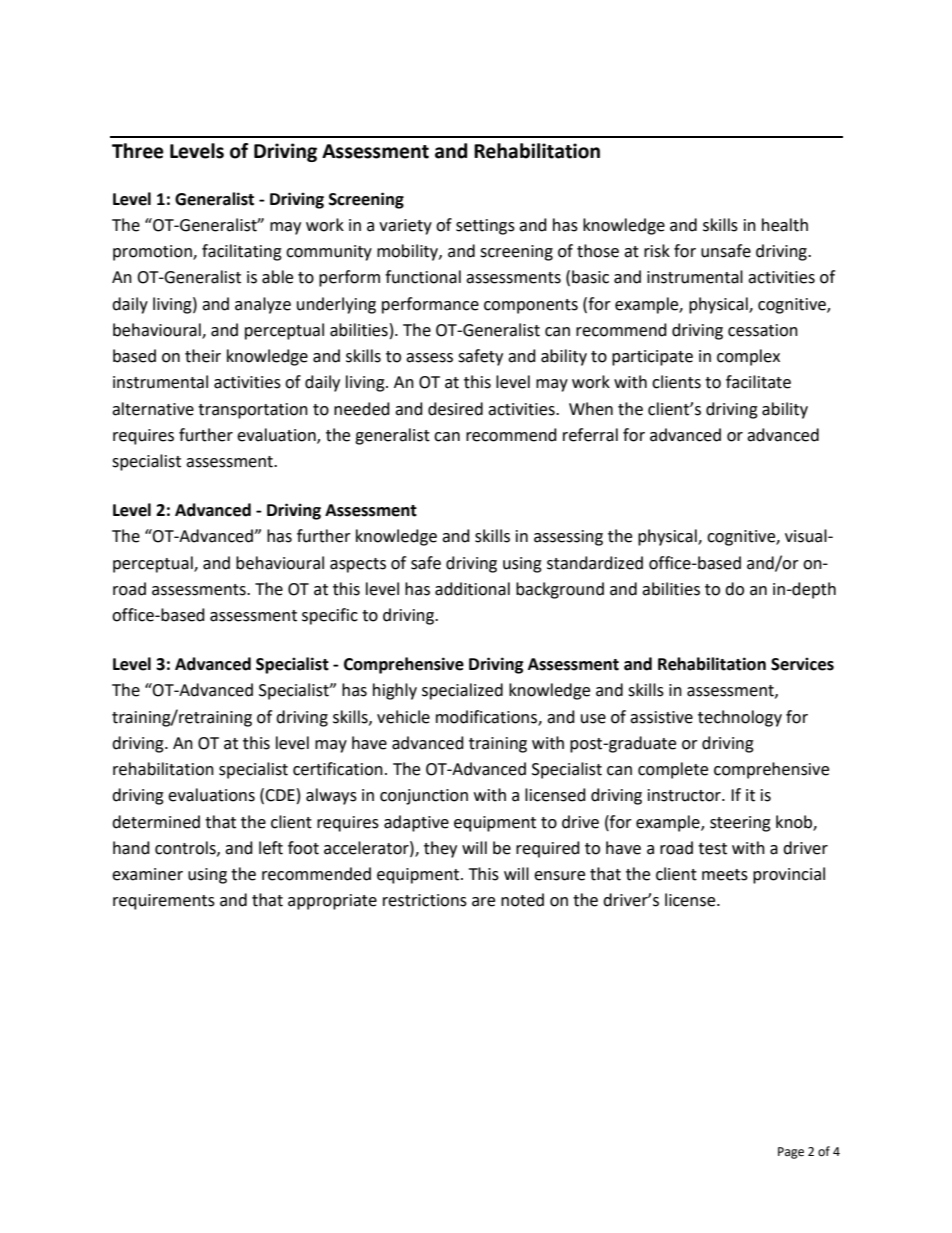 The image size is (952, 1233). I want to click on are, so click(483, 902).
